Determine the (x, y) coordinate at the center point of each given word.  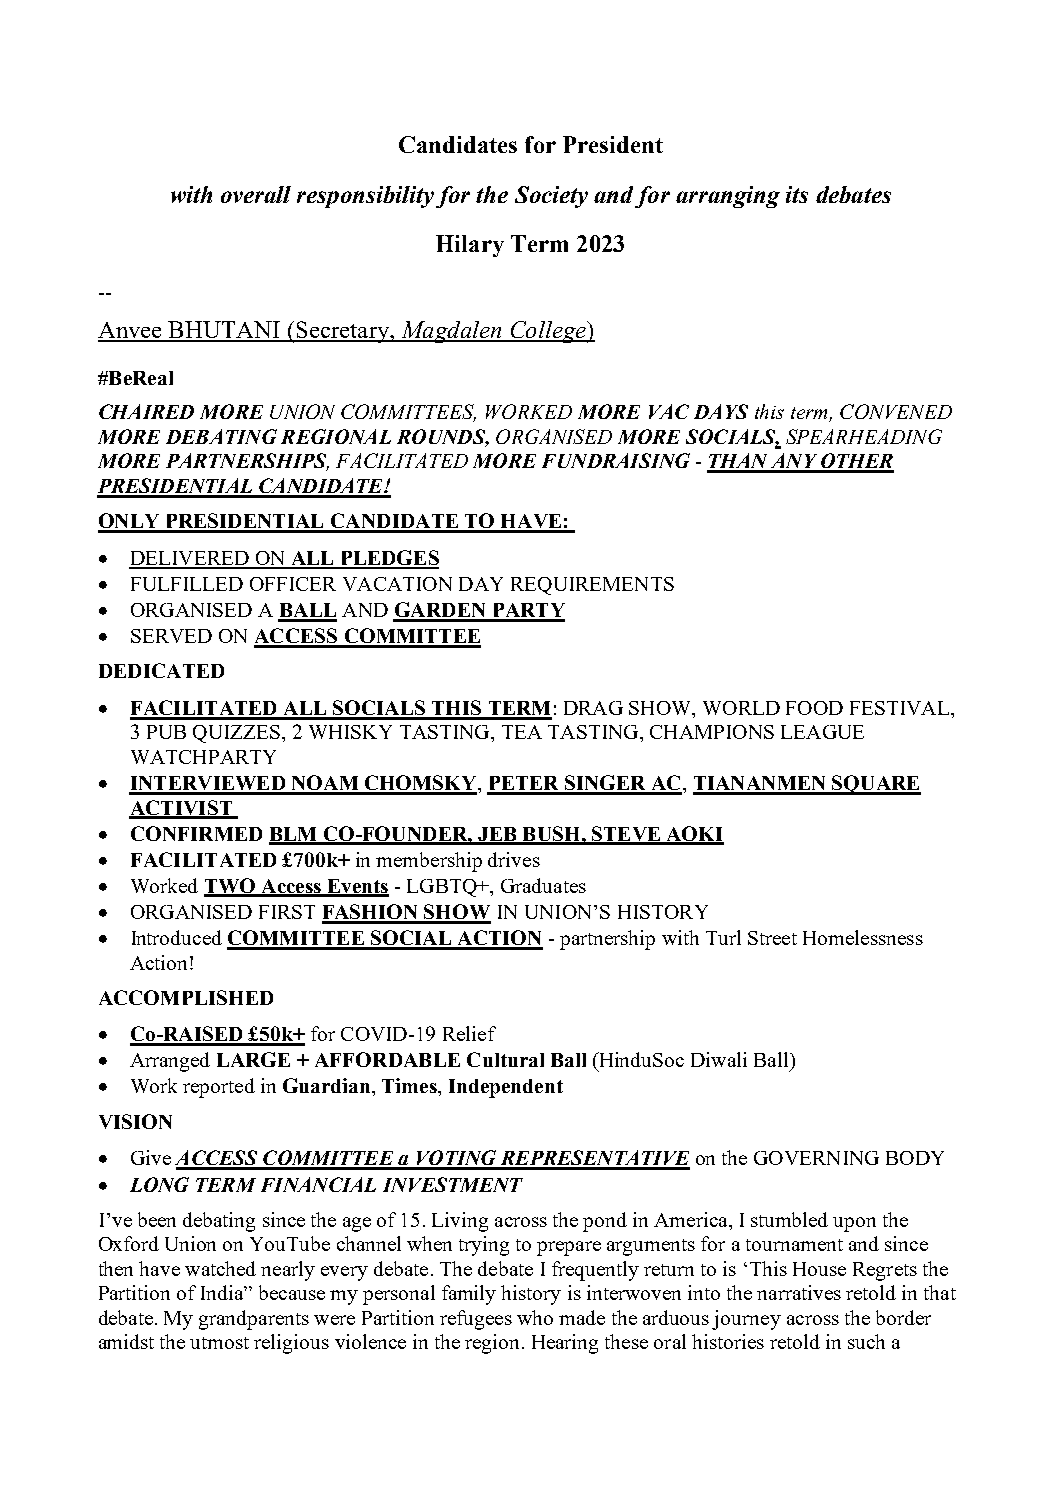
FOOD (814, 708)
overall (256, 194)
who (535, 1317)
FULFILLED (187, 584)
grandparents (254, 1320)
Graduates (543, 885)
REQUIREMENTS (592, 586)
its (797, 194)
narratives (799, 1292)
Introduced (177, 937)
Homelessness (863, 937)
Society (551, 197)
